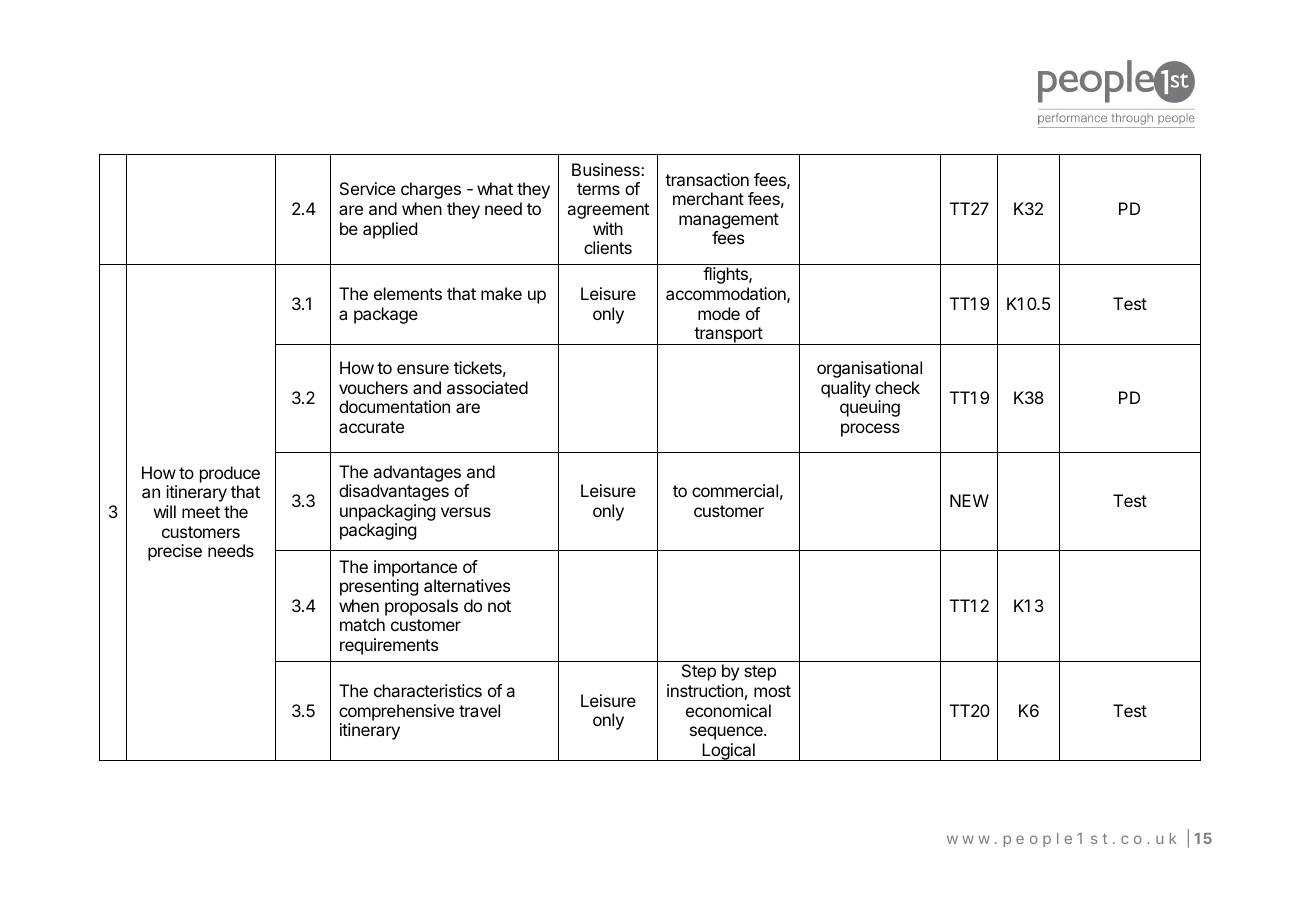  What do you see at coordinates (396, 712) in the screenshot?
I see `comprehensive` at bounding box center [396, 712].
